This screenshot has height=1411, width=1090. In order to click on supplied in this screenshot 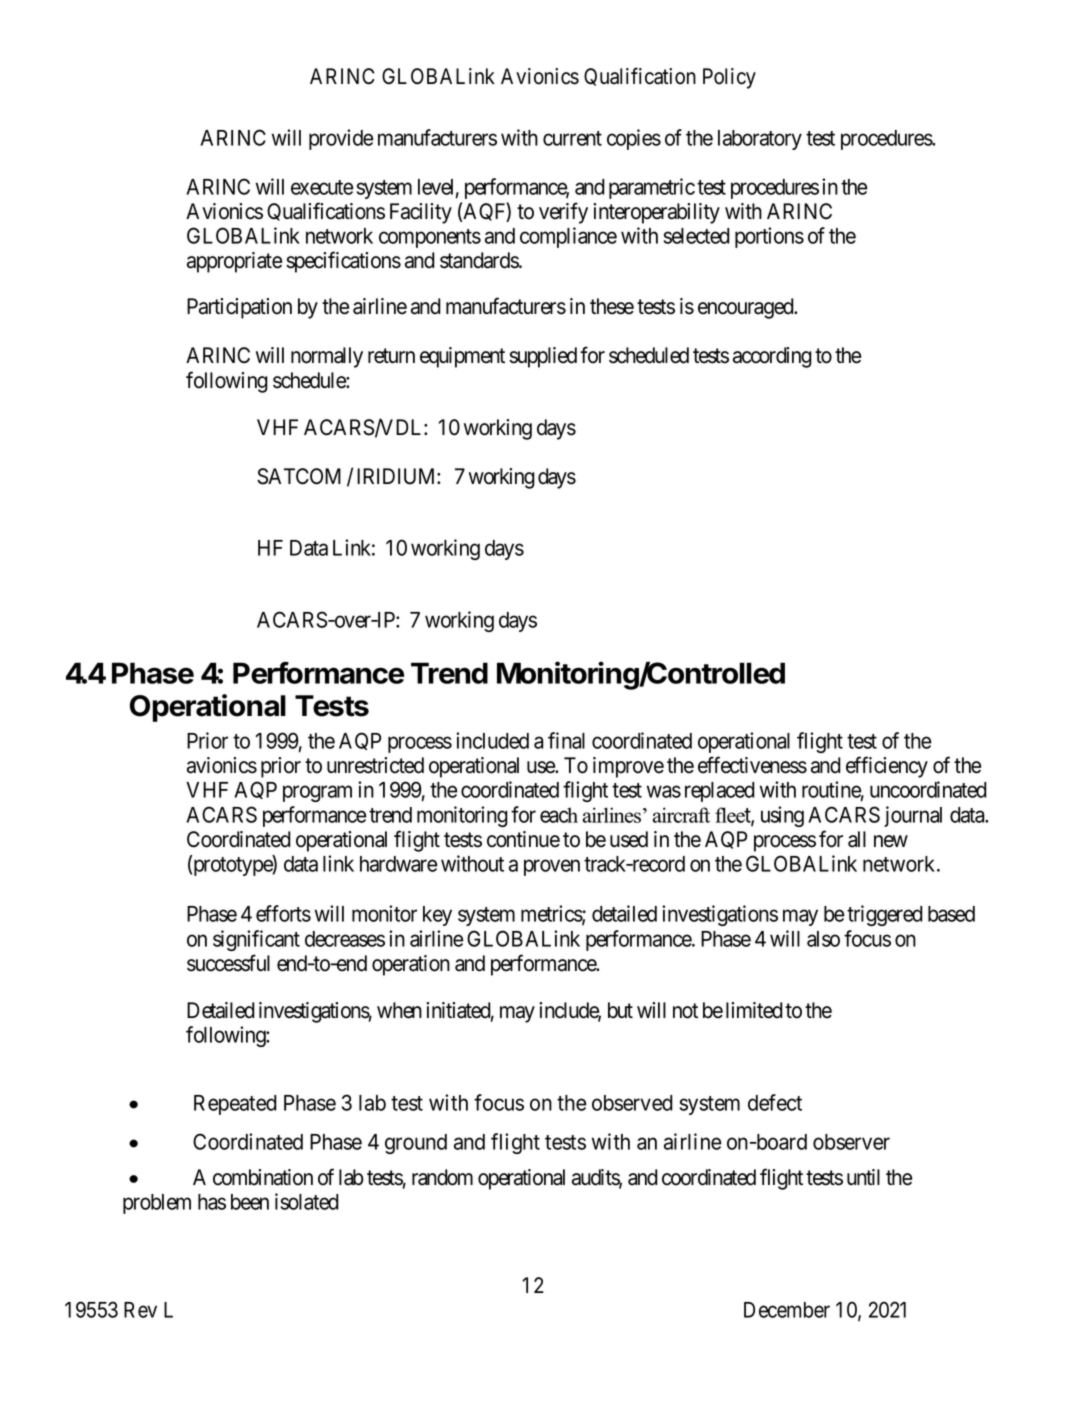, I will do `click(543, 357)`.
